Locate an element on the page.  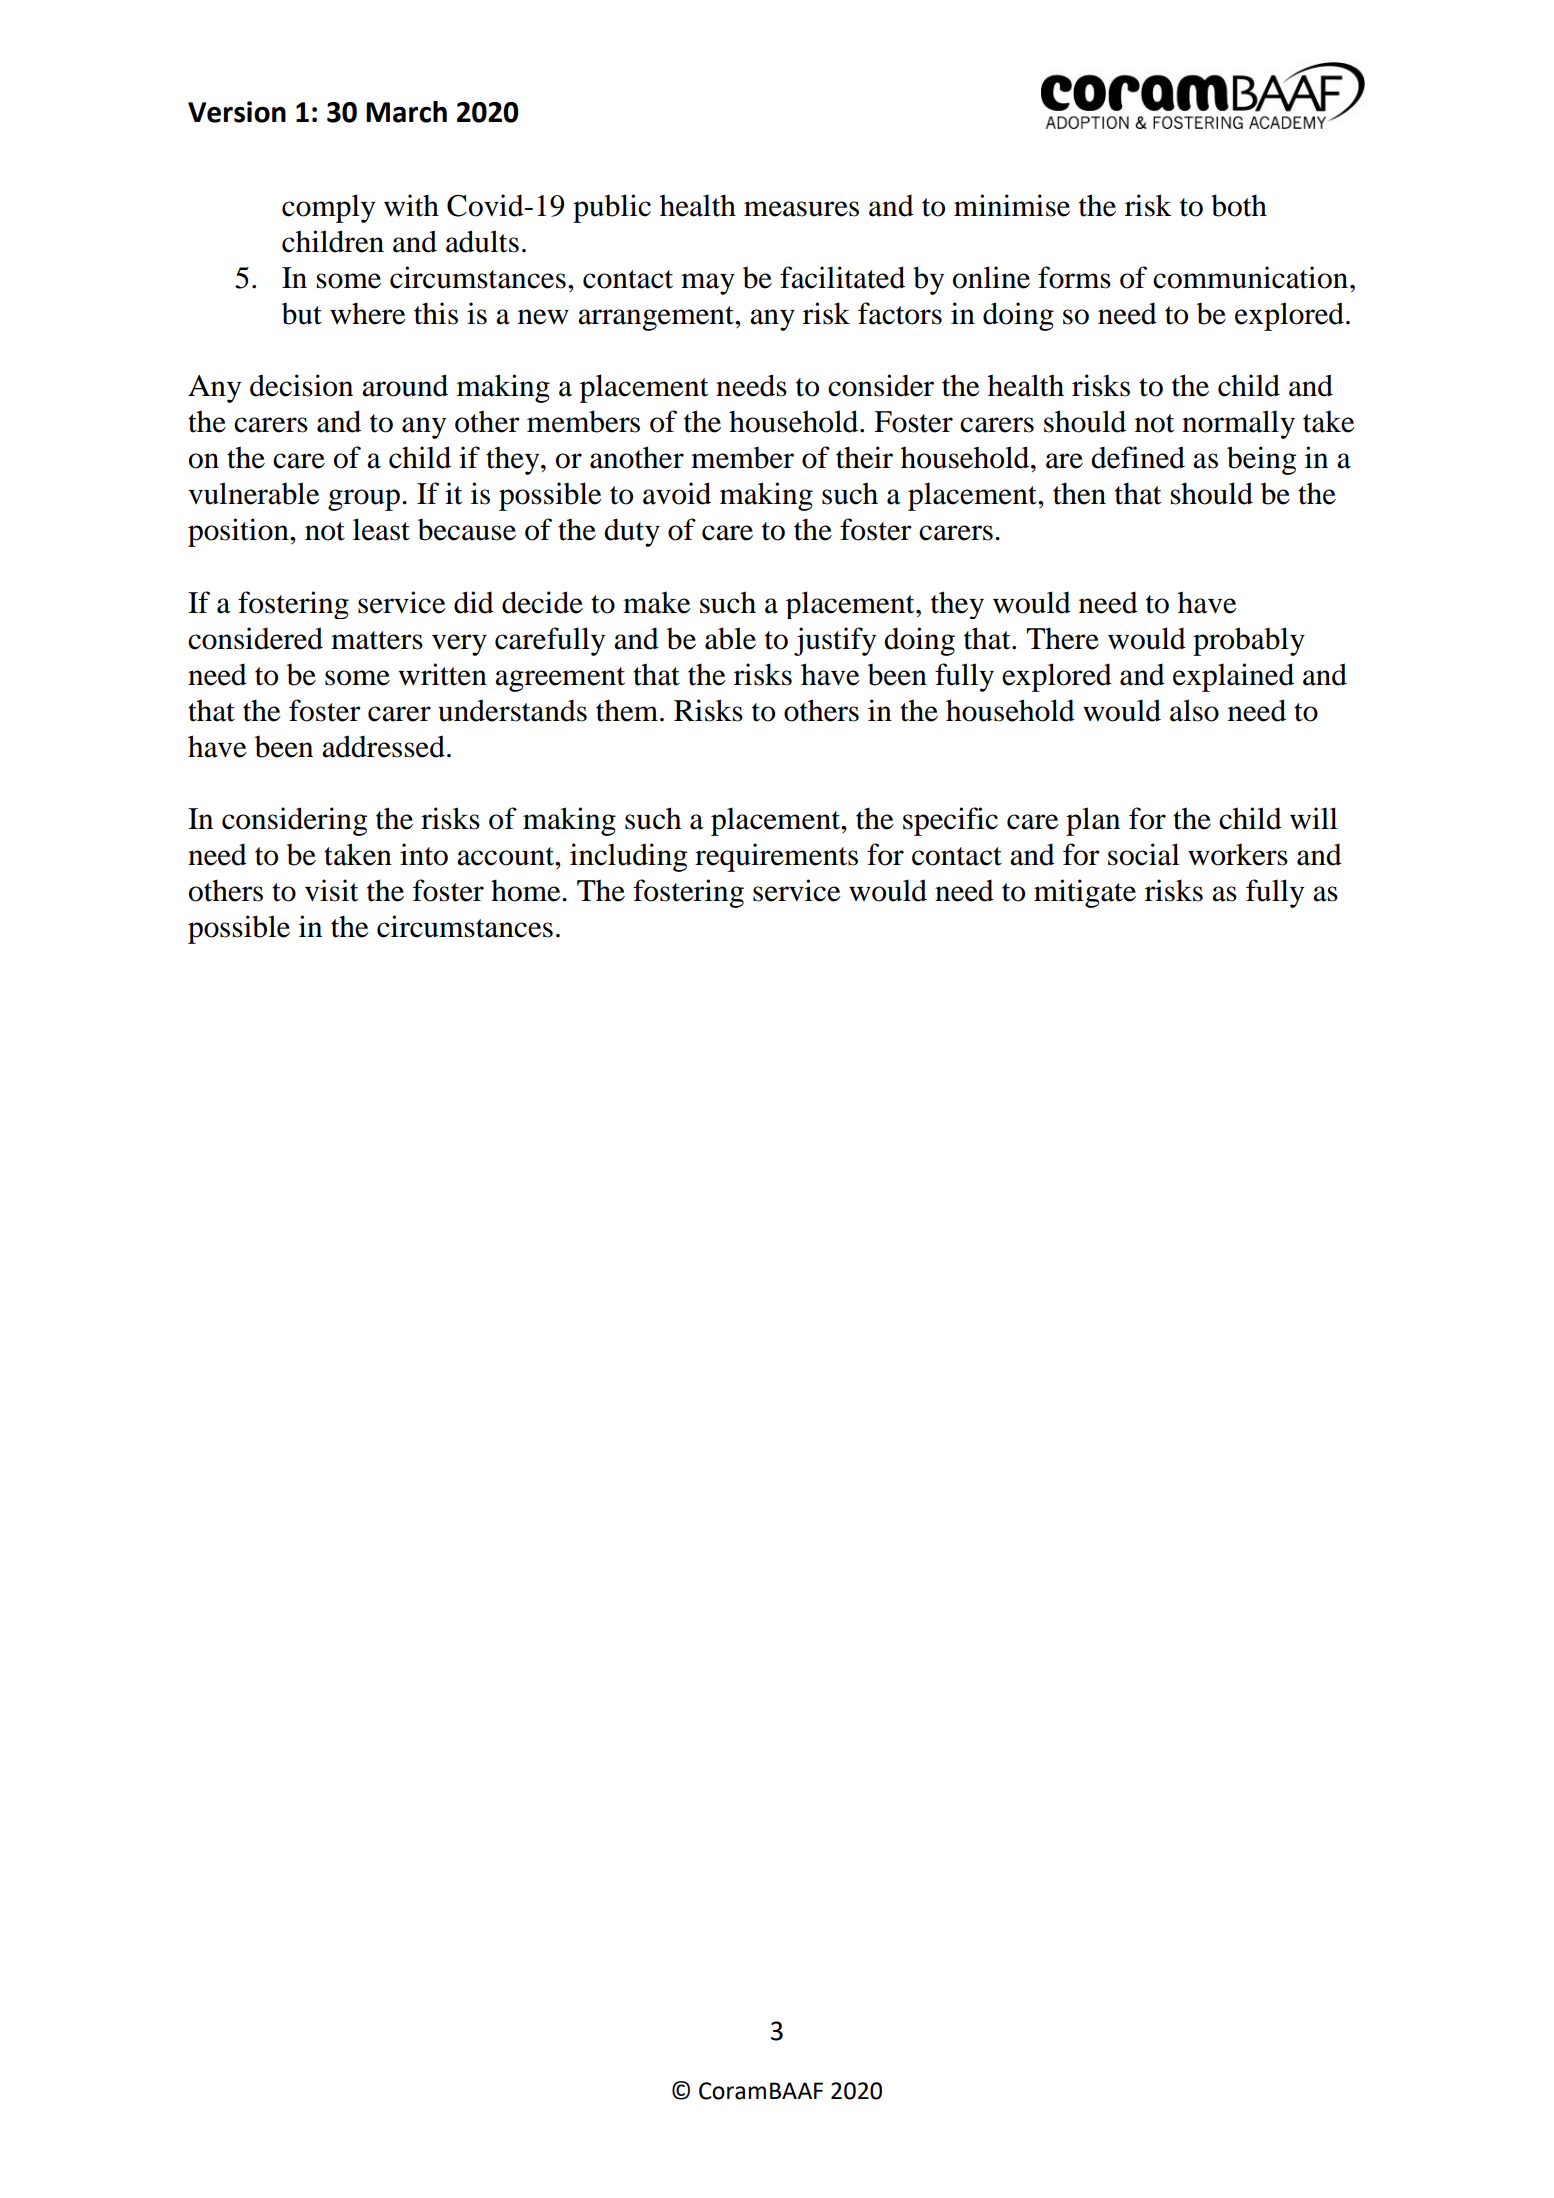
visit is located at coordinates (331, 890).
